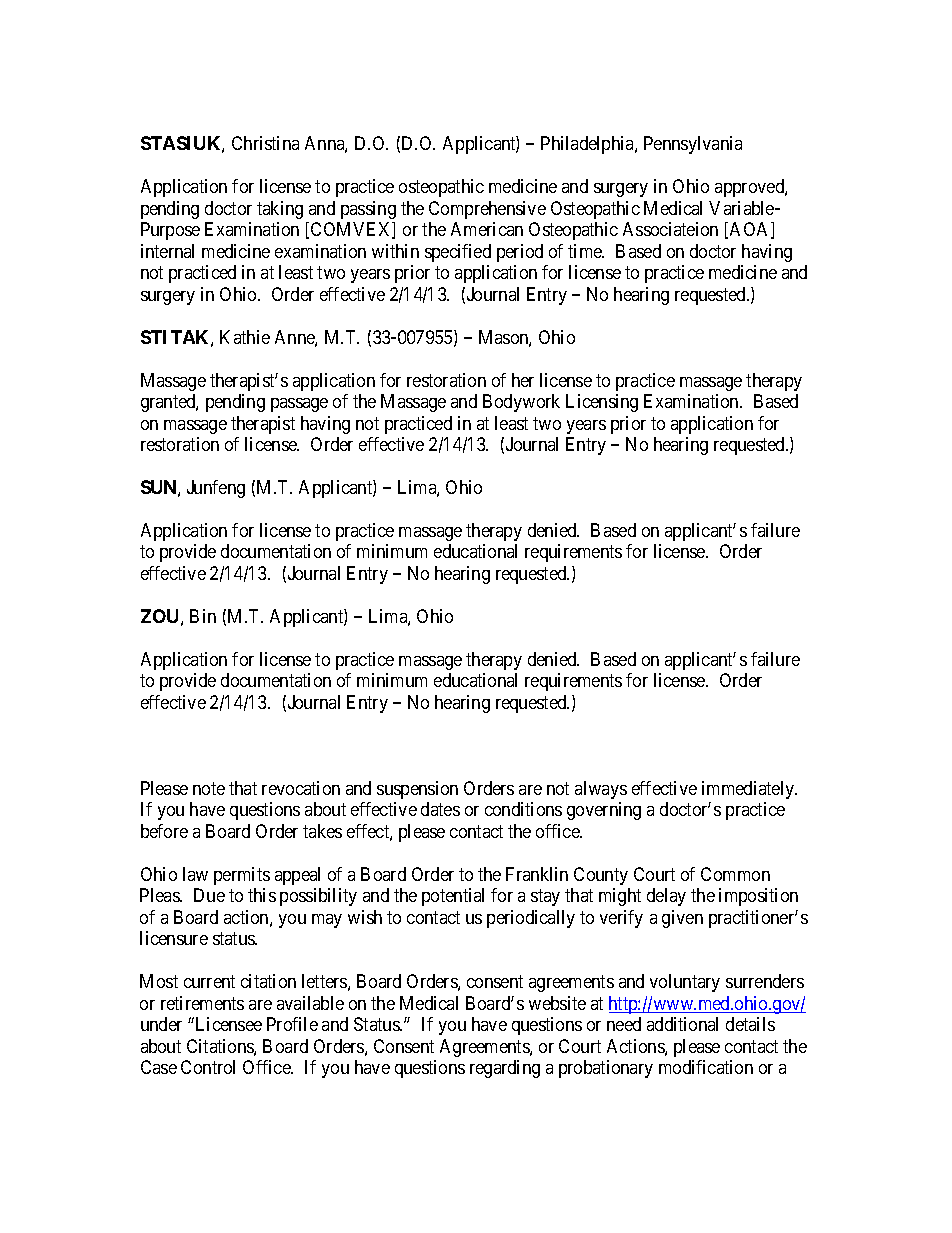 The image size is (952, 1233). What do you see at coordinates (735, 874) in the image?
I see `Common` at bounding box center [735, 874].
